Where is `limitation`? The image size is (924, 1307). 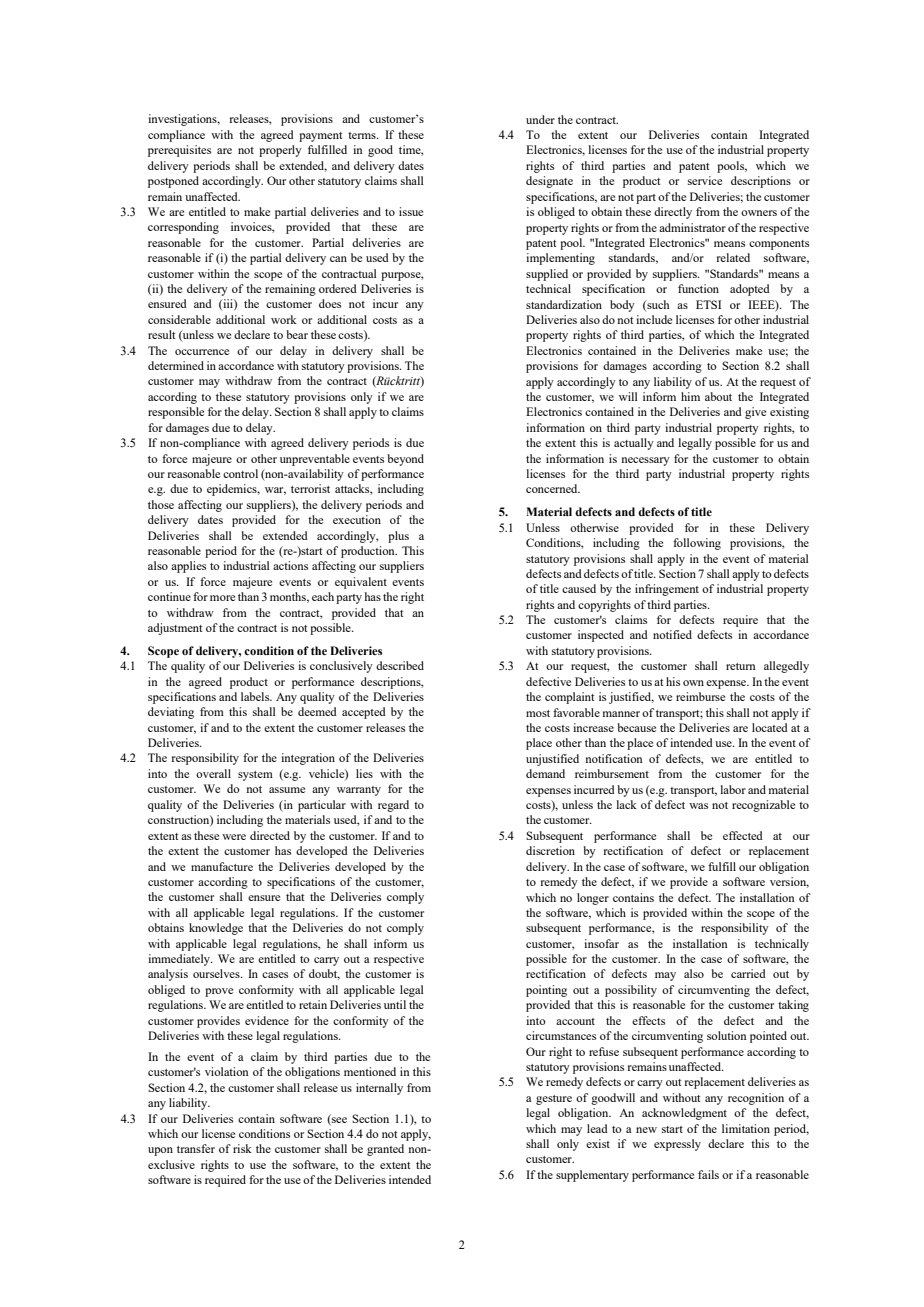
limitation is located at coordinates (746, 1128).
